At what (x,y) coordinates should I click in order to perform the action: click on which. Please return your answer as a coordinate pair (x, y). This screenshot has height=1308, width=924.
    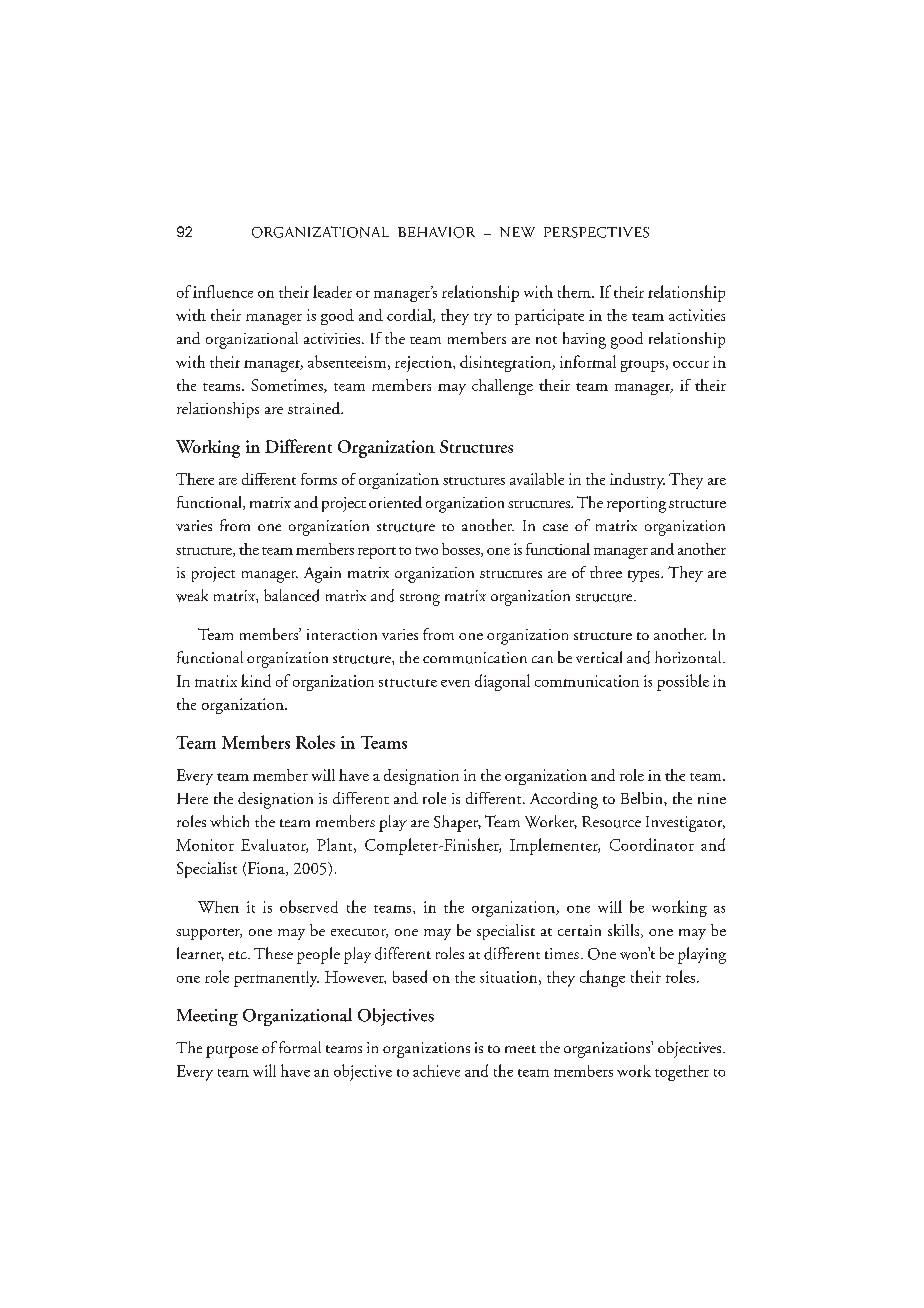
    Looking at the image, I should click on (229, 821).
